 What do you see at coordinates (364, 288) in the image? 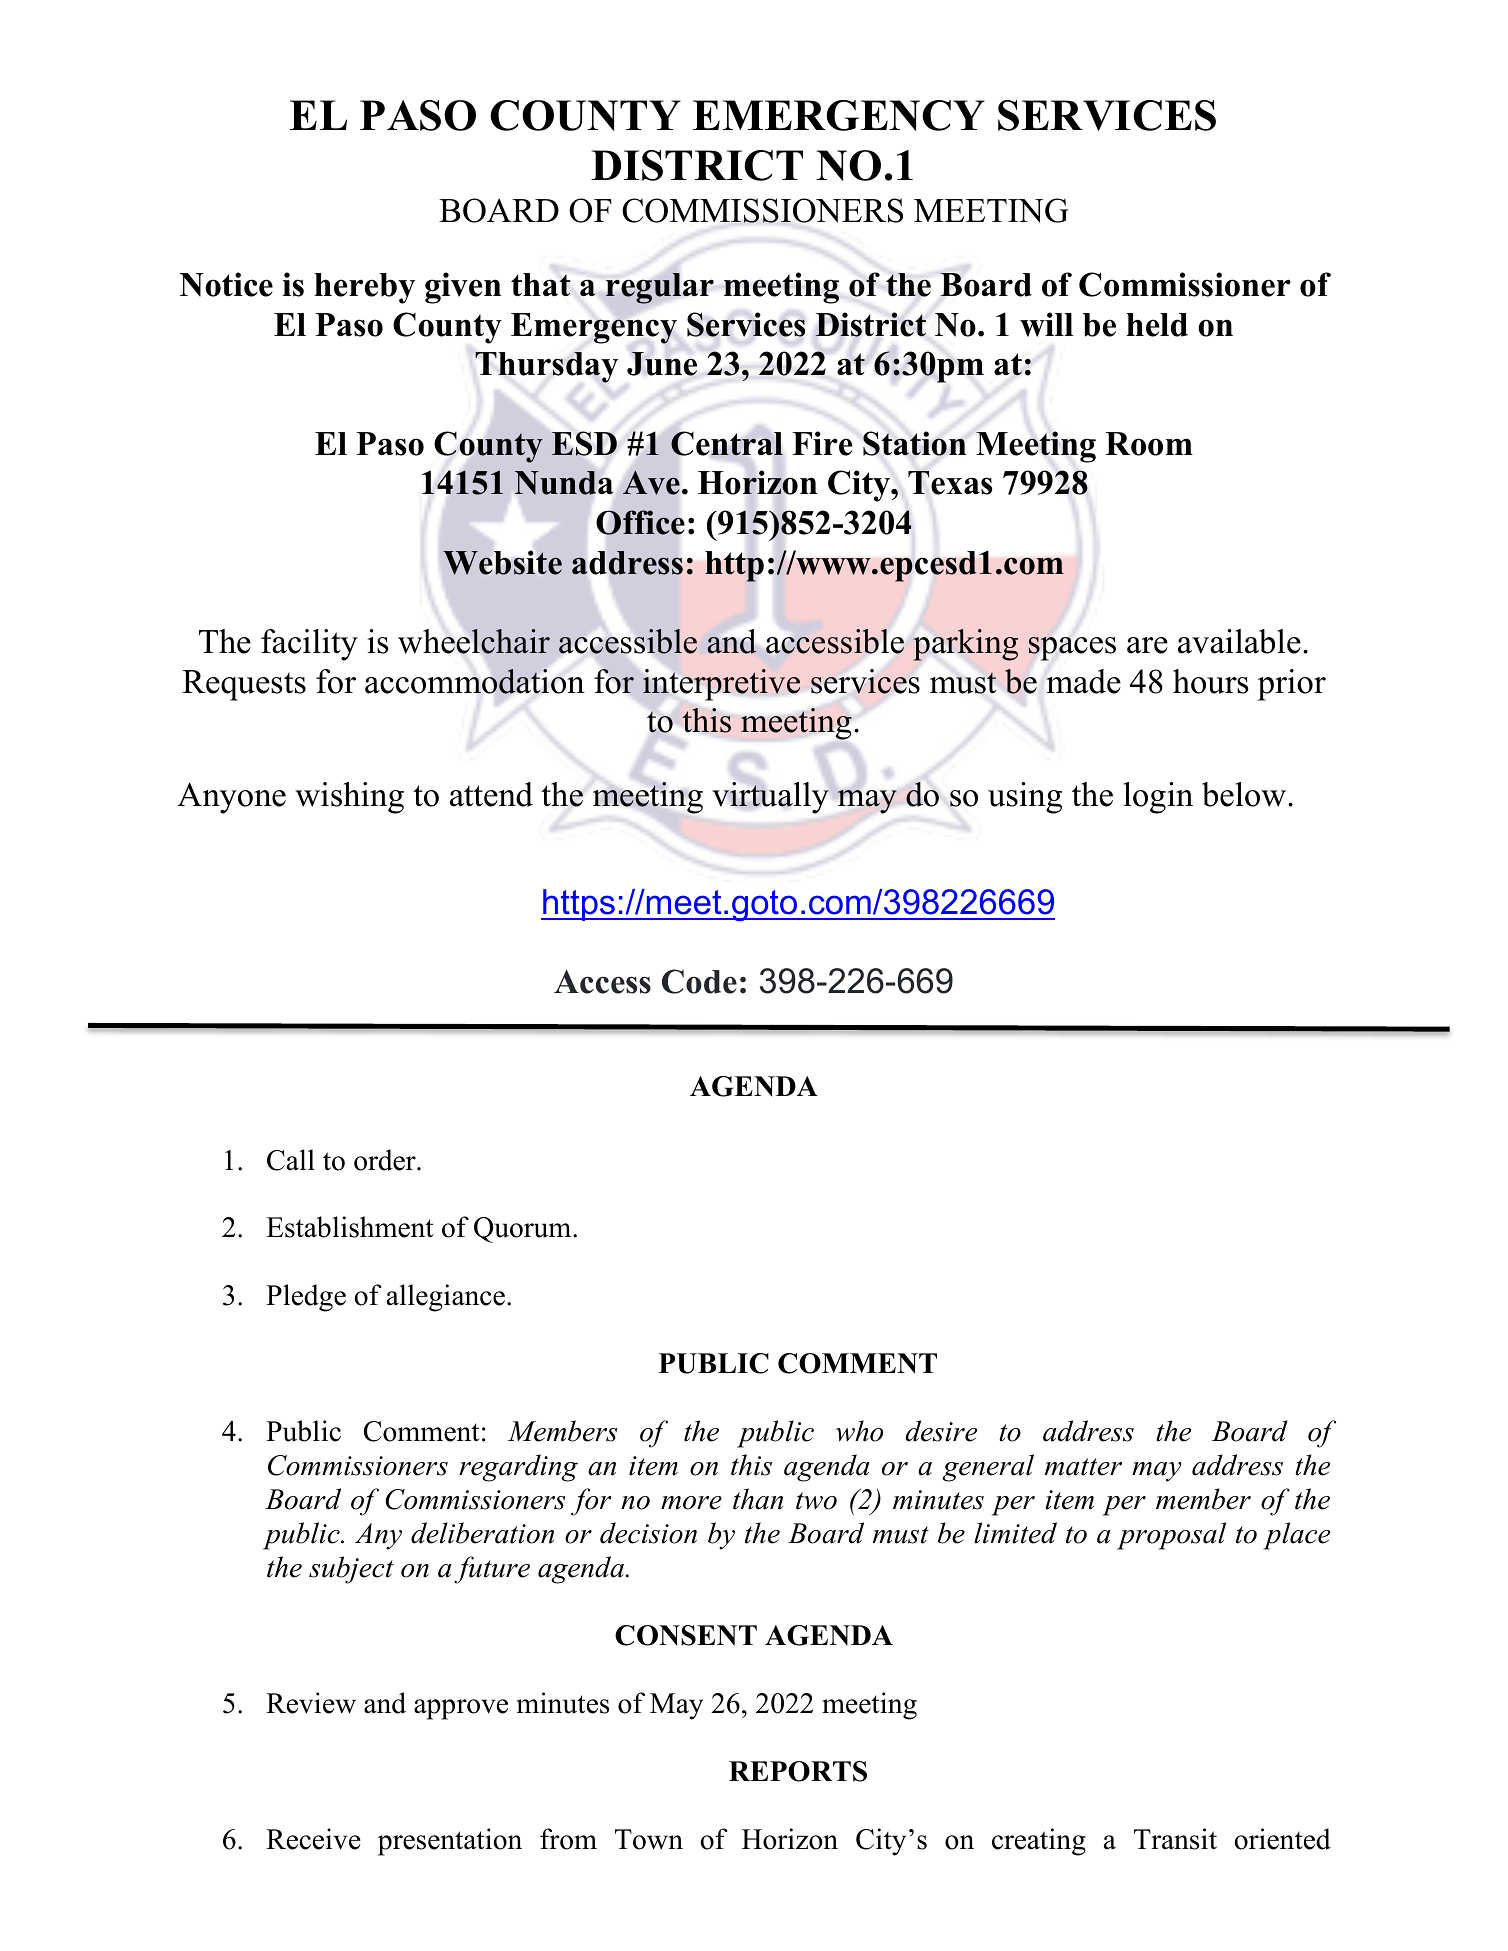
I see `hereby` at bounding box center [364, 288].
